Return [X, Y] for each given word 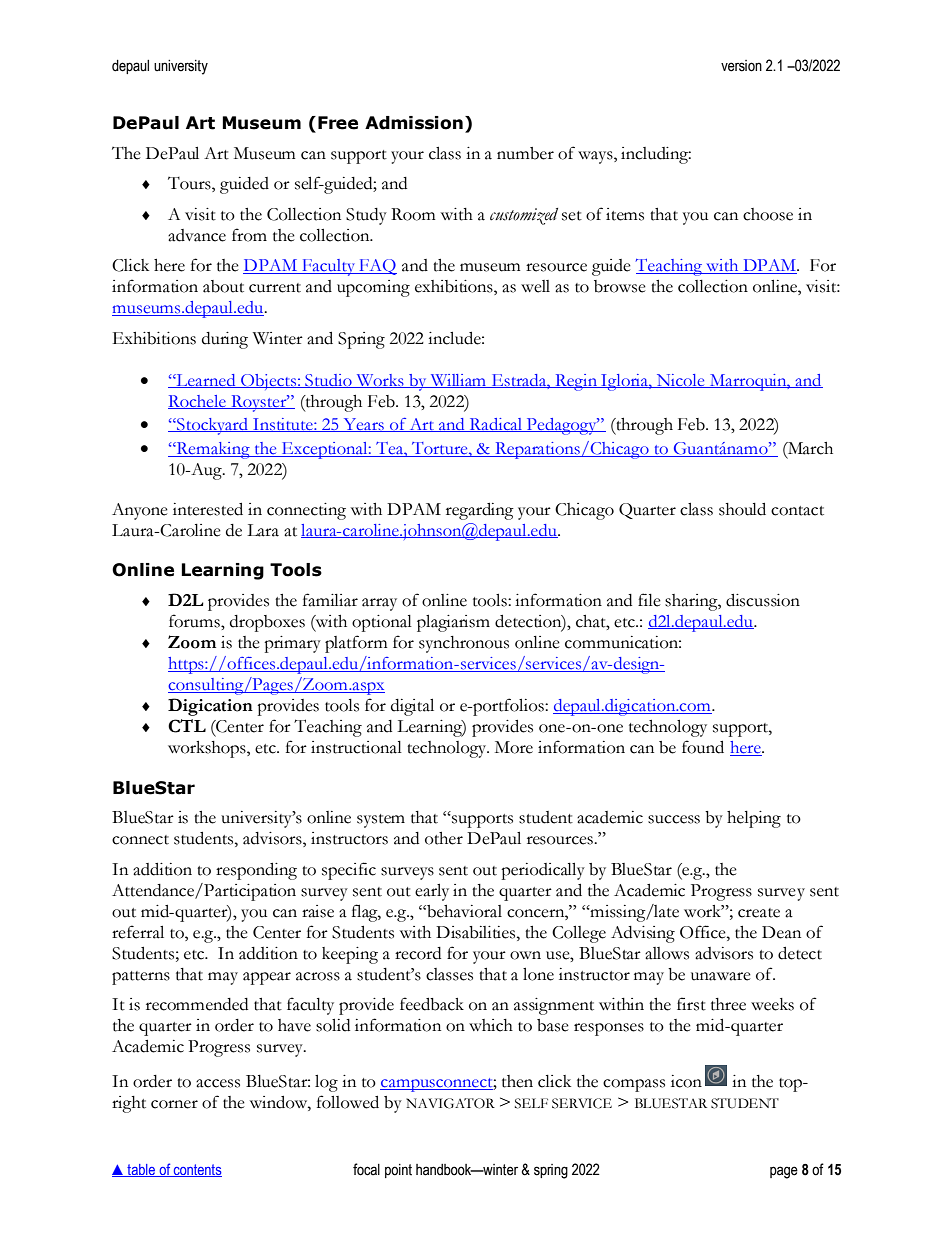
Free [338, 123]
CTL [187, 726]
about [223, 286]
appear [267, 978]
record [418, 953]
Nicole [681, 381]
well [535, 286]
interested [208, 509]
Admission [414, 123]
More [514, 747]
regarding [480, 511]
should [742, 509]
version [741, 66]
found [703, 747]
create [759, 913]
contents [197, 1170]
